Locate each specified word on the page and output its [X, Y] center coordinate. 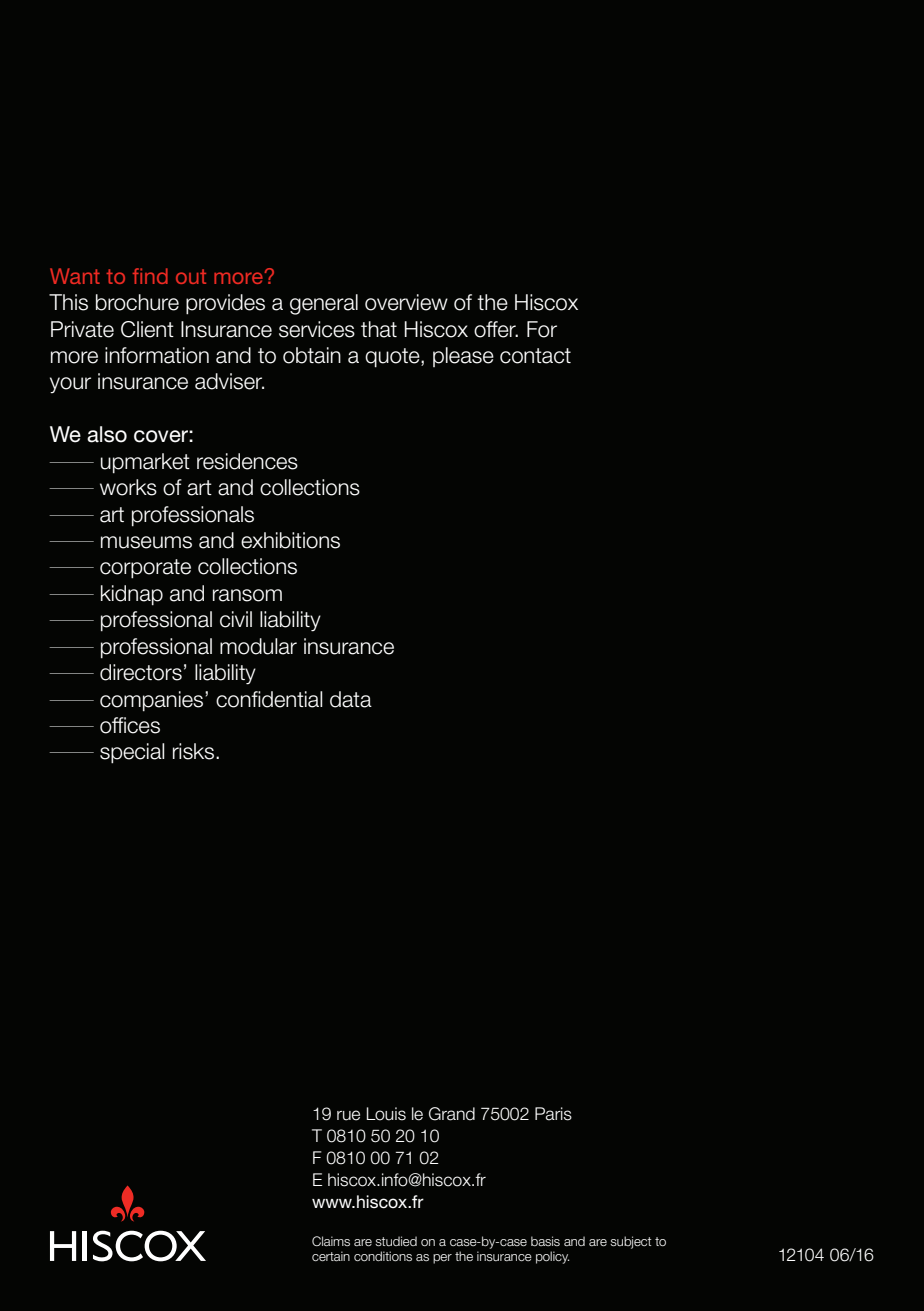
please [463, 357]
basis [545, 1241]
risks [195, 751]
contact [535, 356]
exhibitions [290, 540]
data [351, 699]
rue [348, 1115]
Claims [331, 1241]
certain [331, 1256]
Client [147, 329]
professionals [193, 516]
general [324, 304]
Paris [553, 1114]
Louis [386, 1114]
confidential [269, 699]
